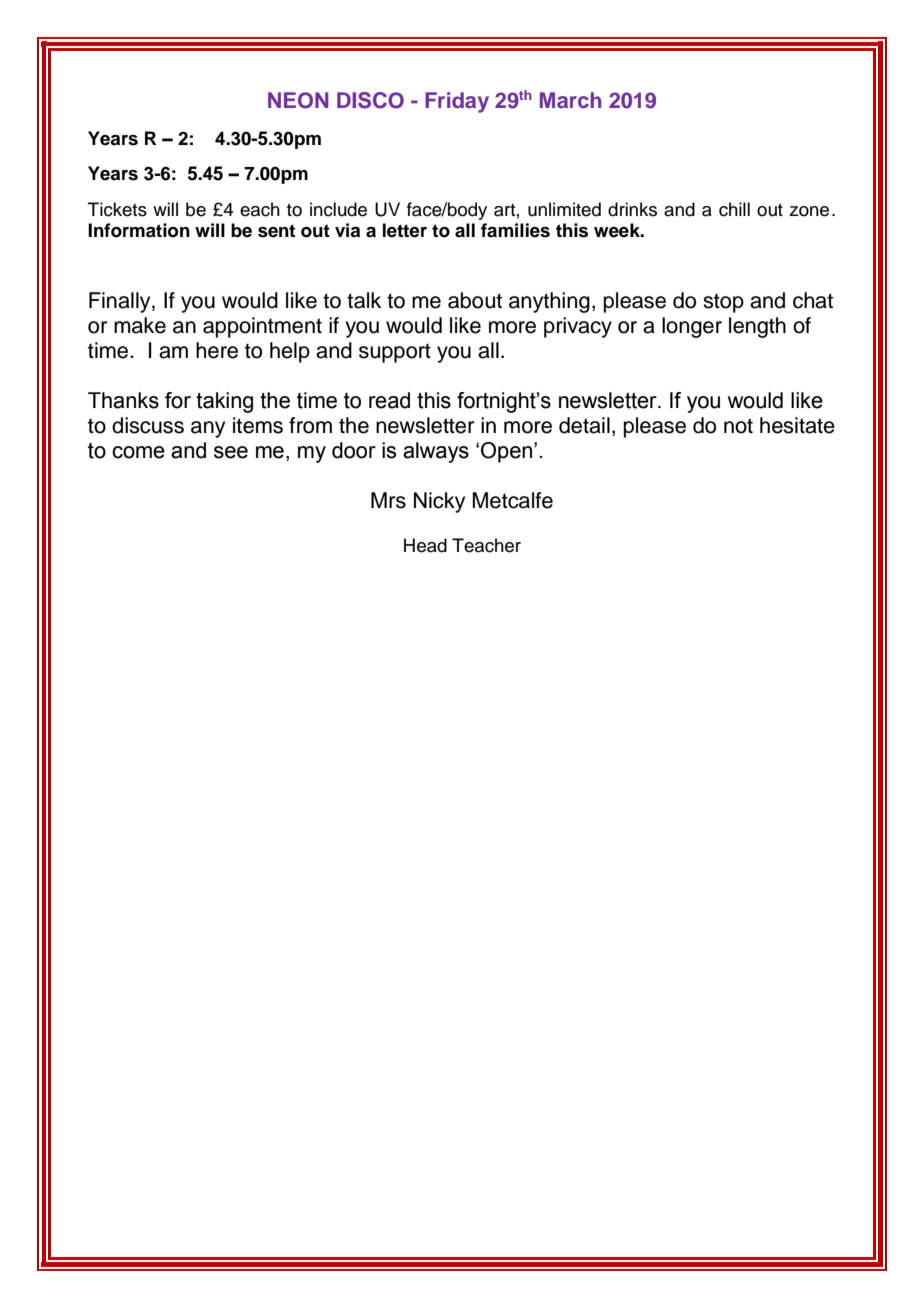 The width and height of the screenshot is (924, 1308). What do you see at coordinates (298, 100) in the screenshot?
I see `NEON` at bounding box center [298, 100].
